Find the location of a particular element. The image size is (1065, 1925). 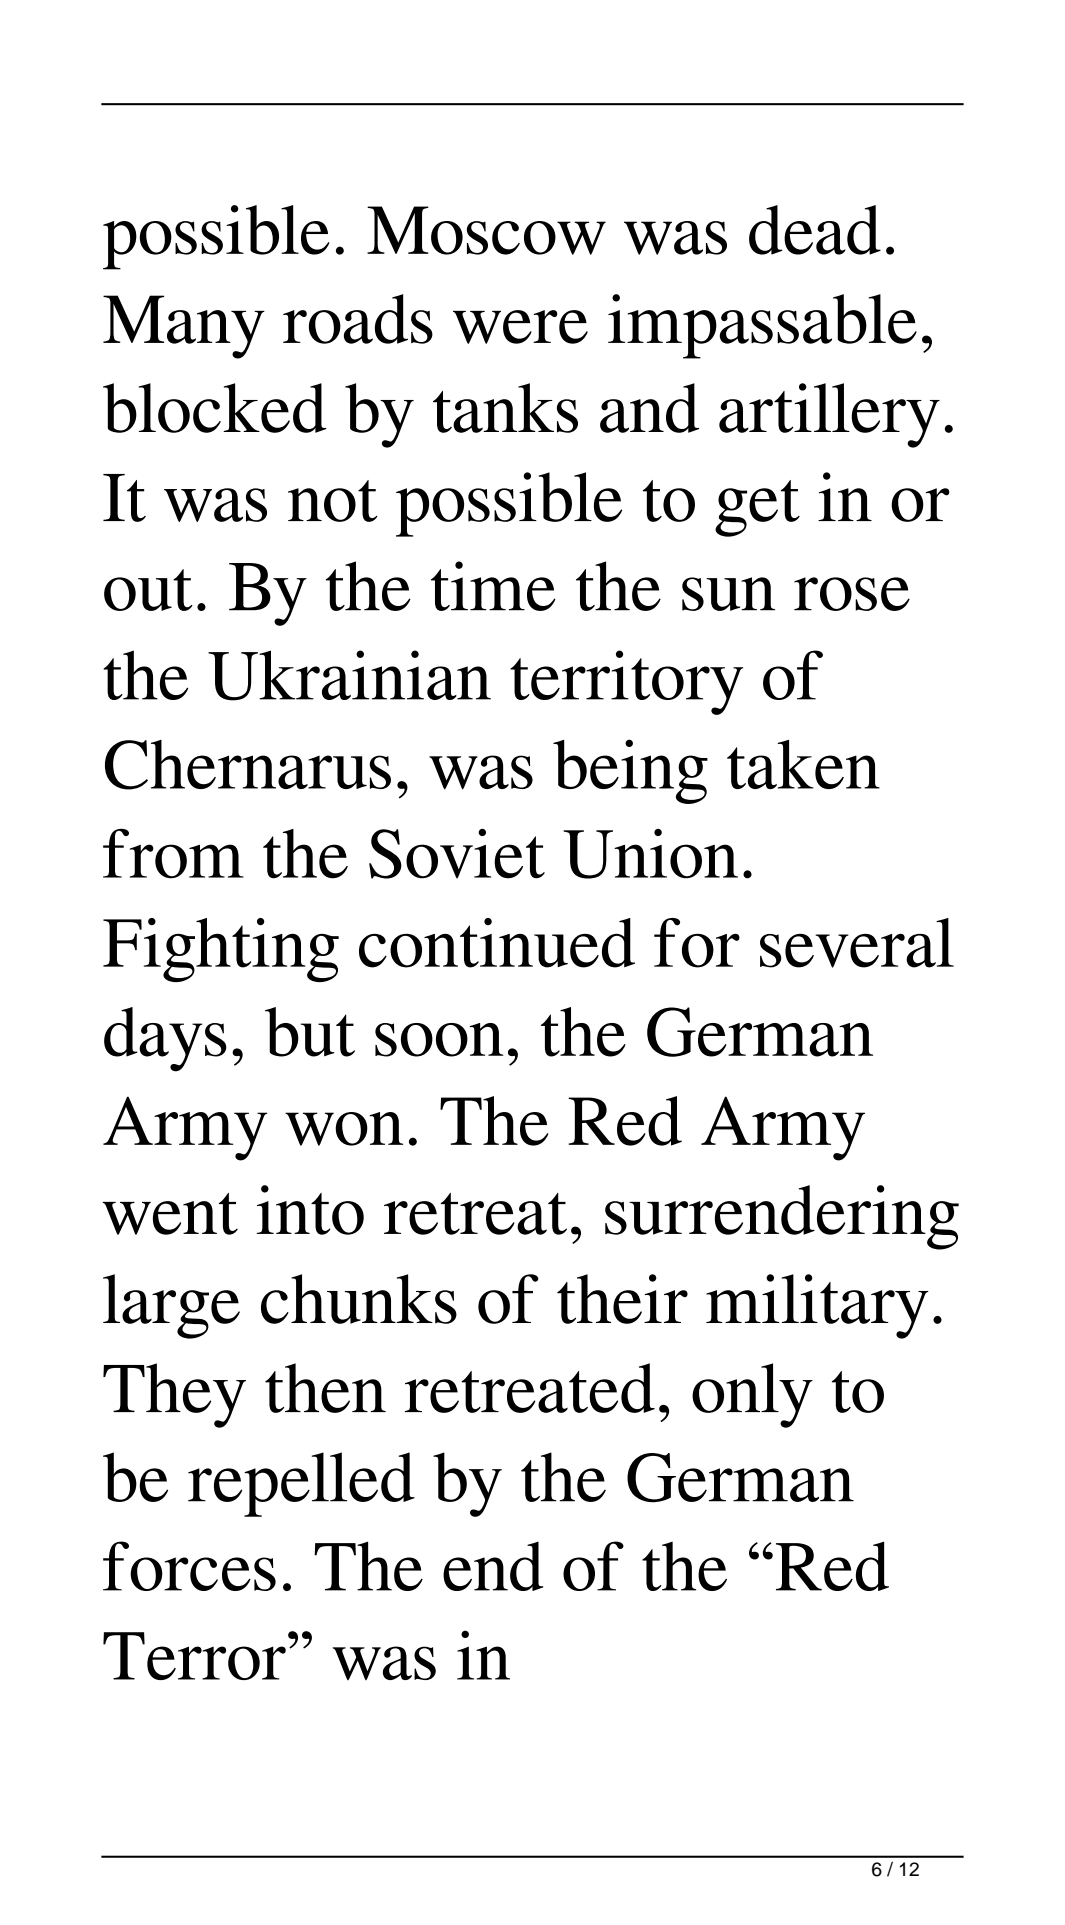

sun is located at coordinates (728, 594).
